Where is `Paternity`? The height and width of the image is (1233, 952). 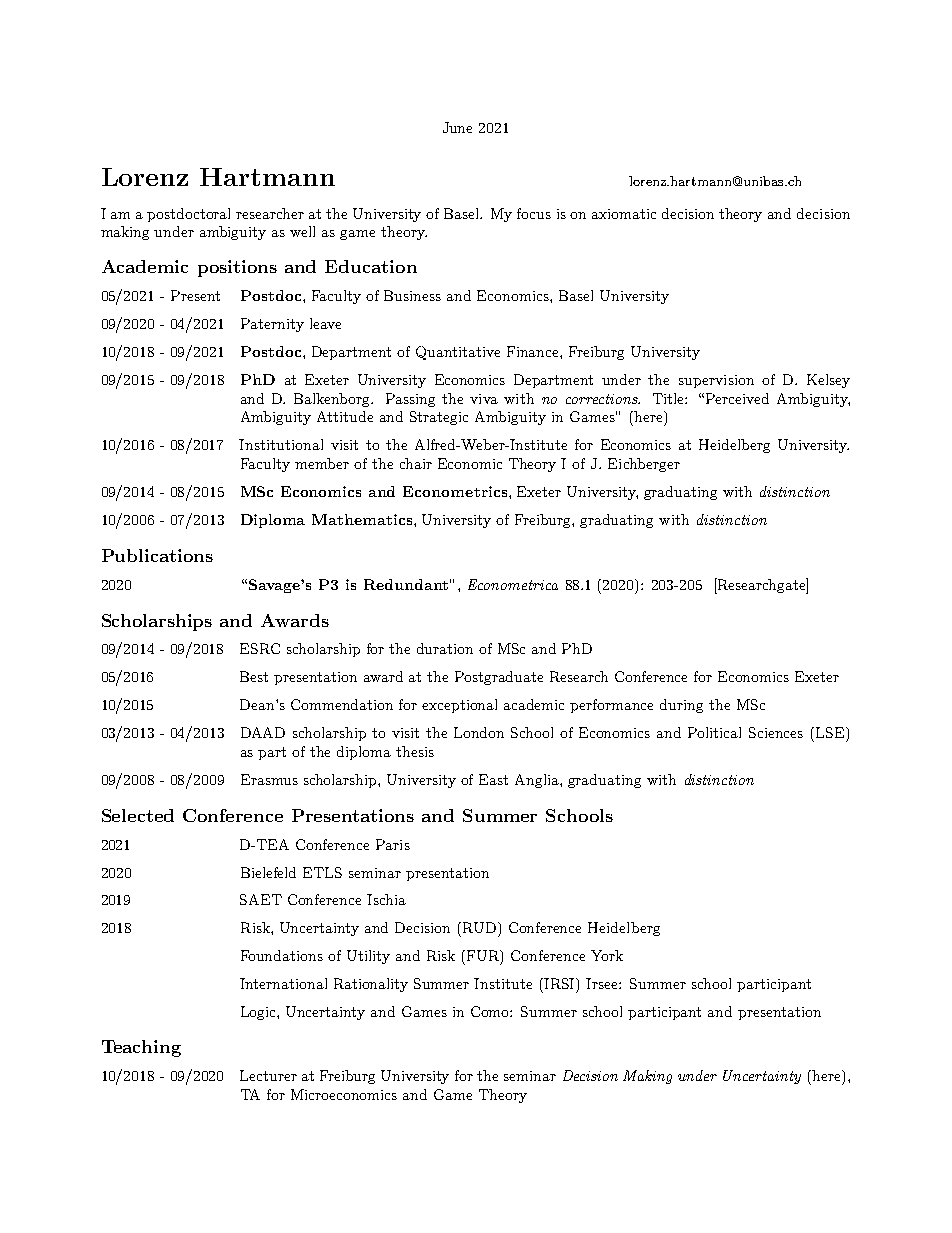
Paternity is located at coordinates (272, 325).
